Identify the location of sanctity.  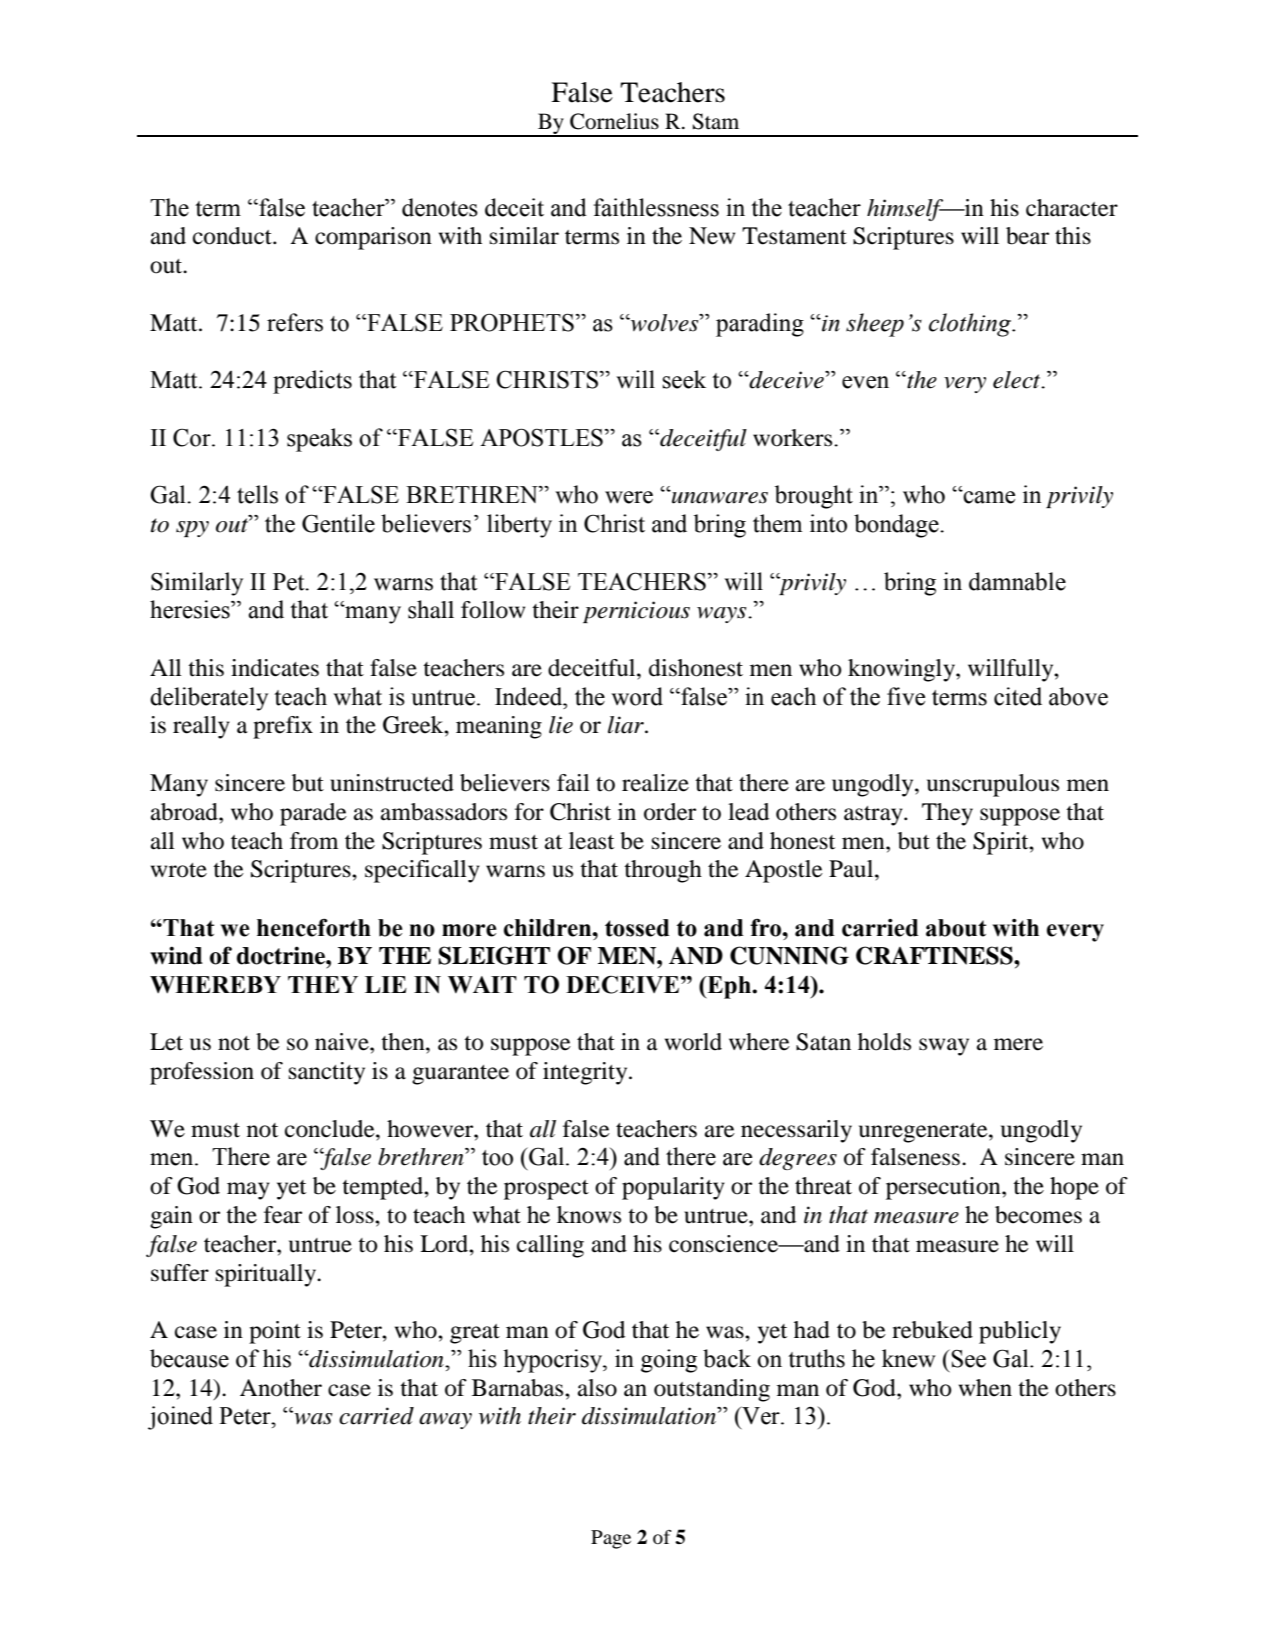
(327, 1073).
